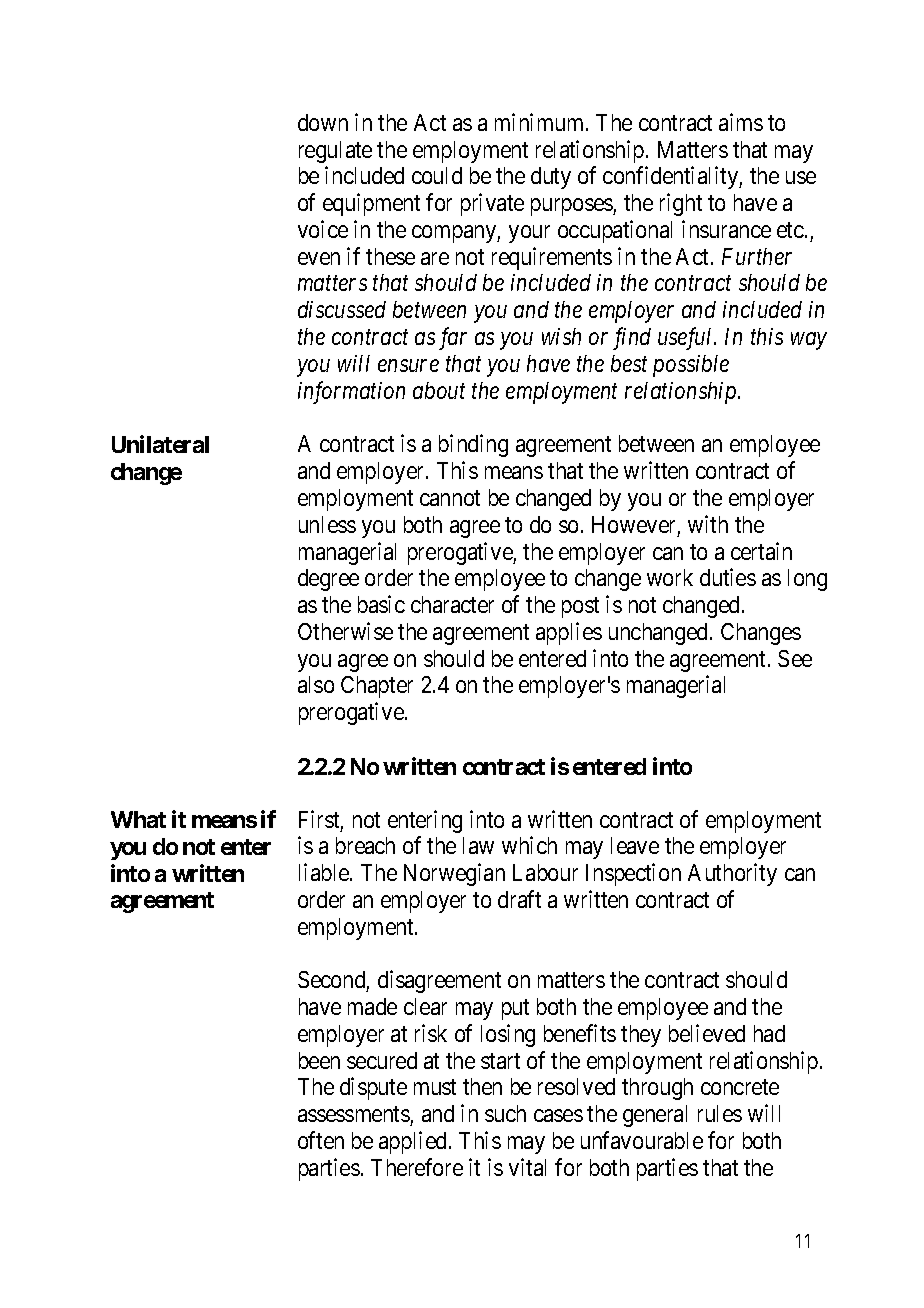  What do you see at coordinates (323, 122) in the page?
I see `down` at bounding box center [323, 122].
